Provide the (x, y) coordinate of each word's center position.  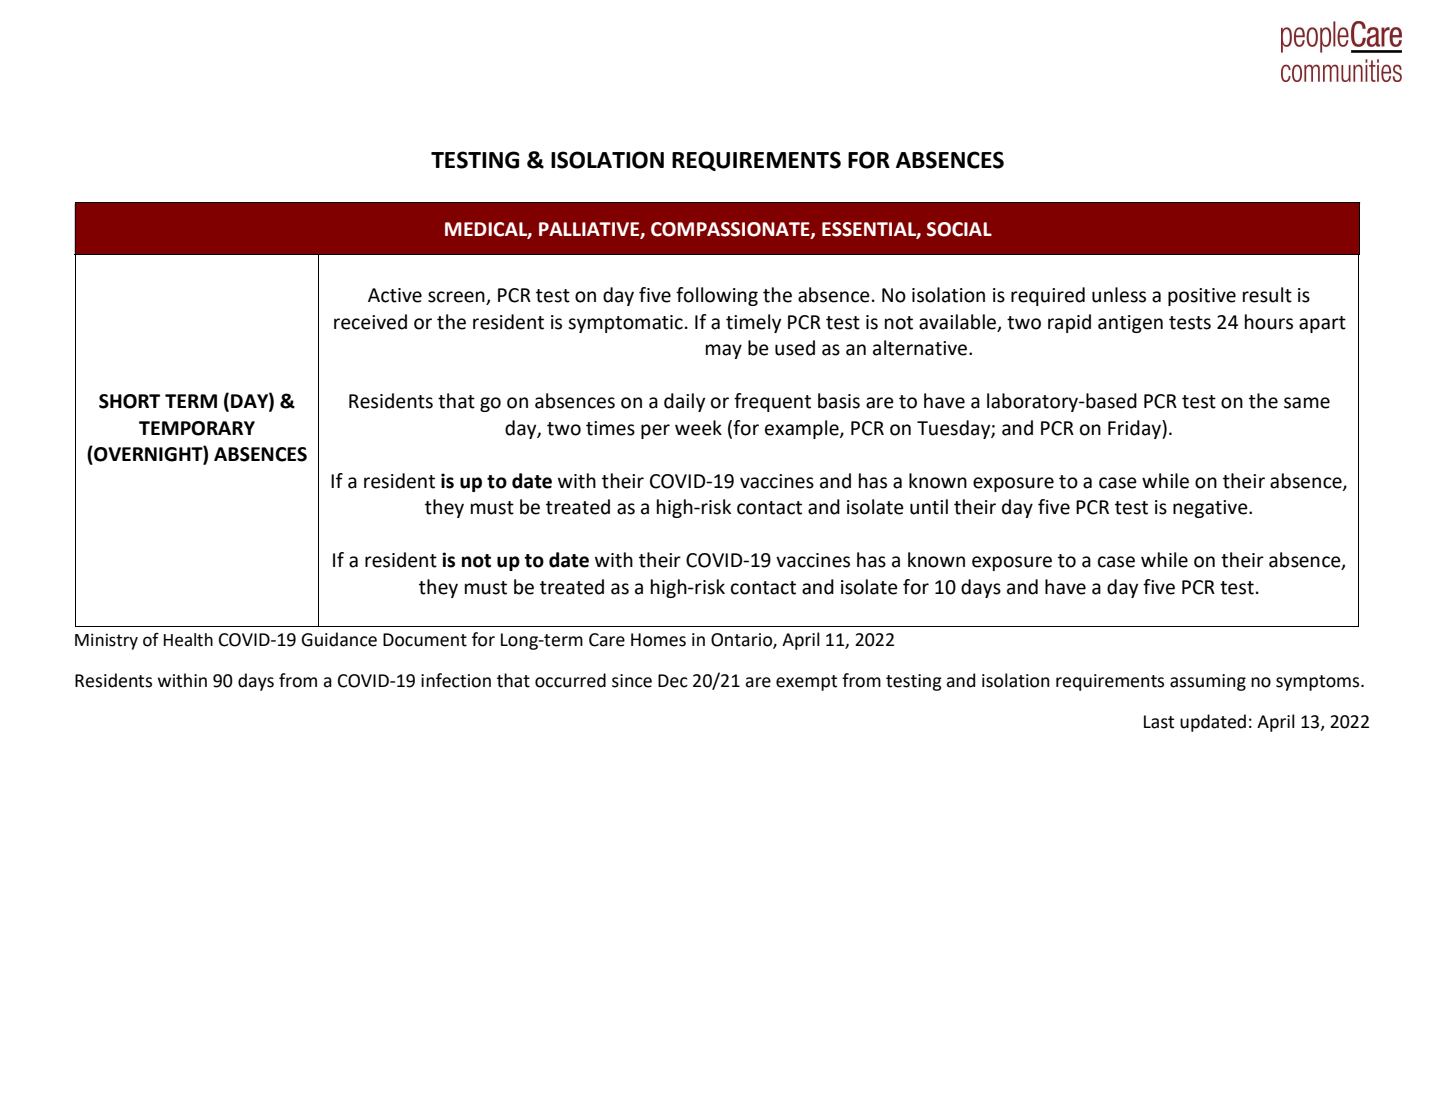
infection (456, 680)
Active (395, 295)
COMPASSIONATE (731, 230)
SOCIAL (959, 229)
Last (1159, 722)
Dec (673, 681)
